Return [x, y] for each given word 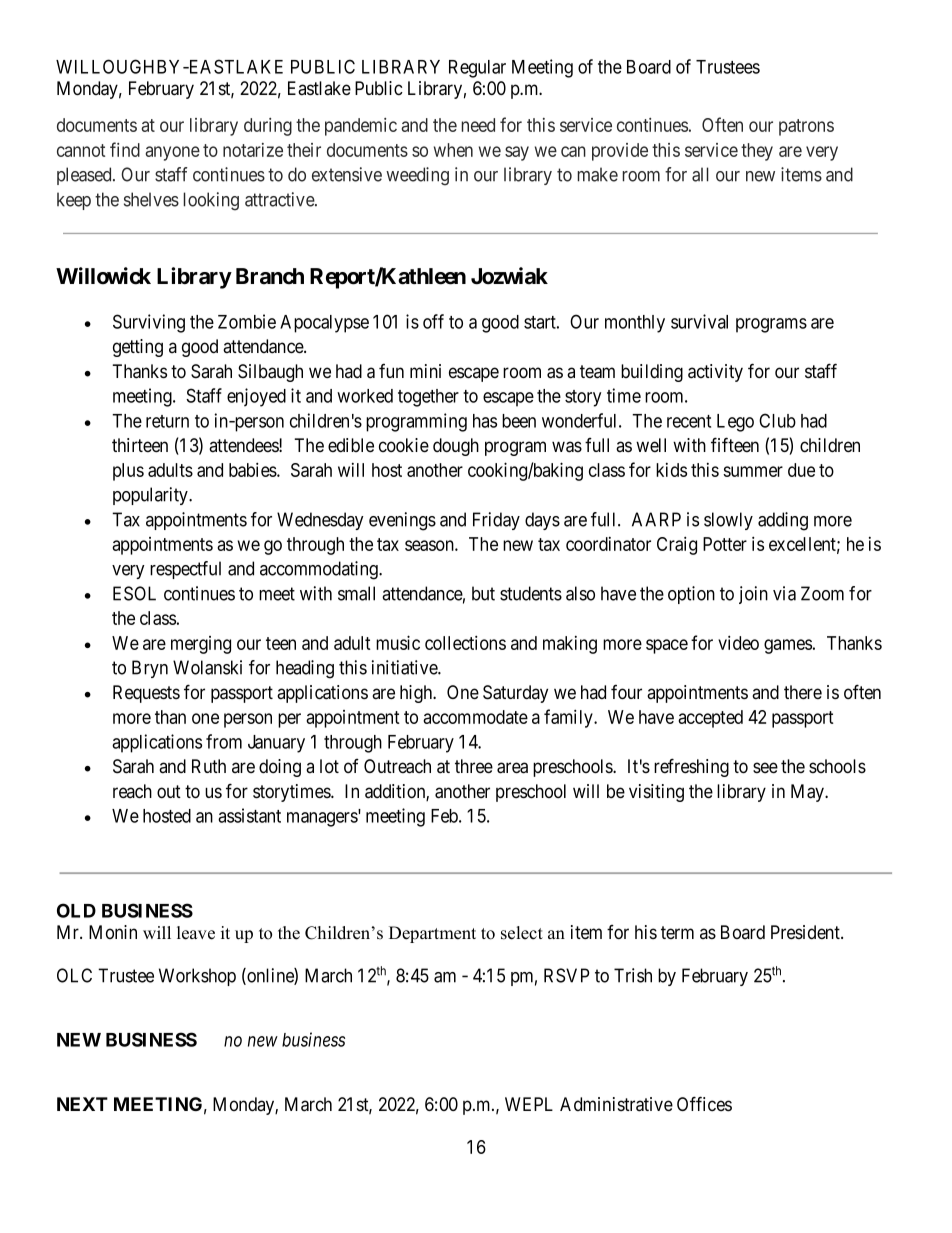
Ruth [209, 766]
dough [456, 447]
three [474, 766]
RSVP [566, 975]
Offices [704, 1104]
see [765, 768]
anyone [172, 153]
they [757, 152]
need [478, 125]
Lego [735, 423]
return [167, 421]
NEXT [82, 1104]
